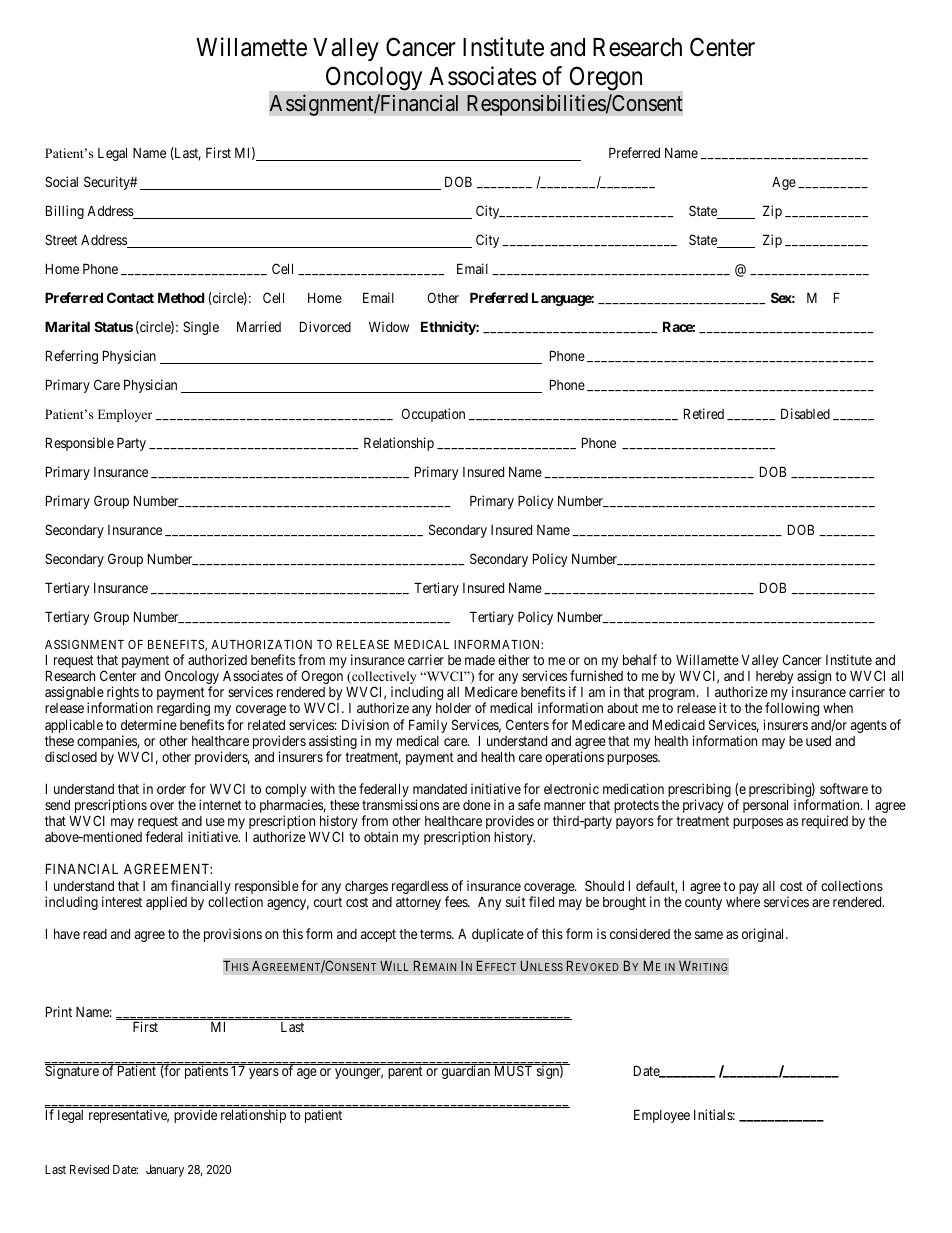 The height and width of the screenshot is (1233, 952). Describe the element at coordinates (743, 902) in the screenshot. I see `where` at that location.
